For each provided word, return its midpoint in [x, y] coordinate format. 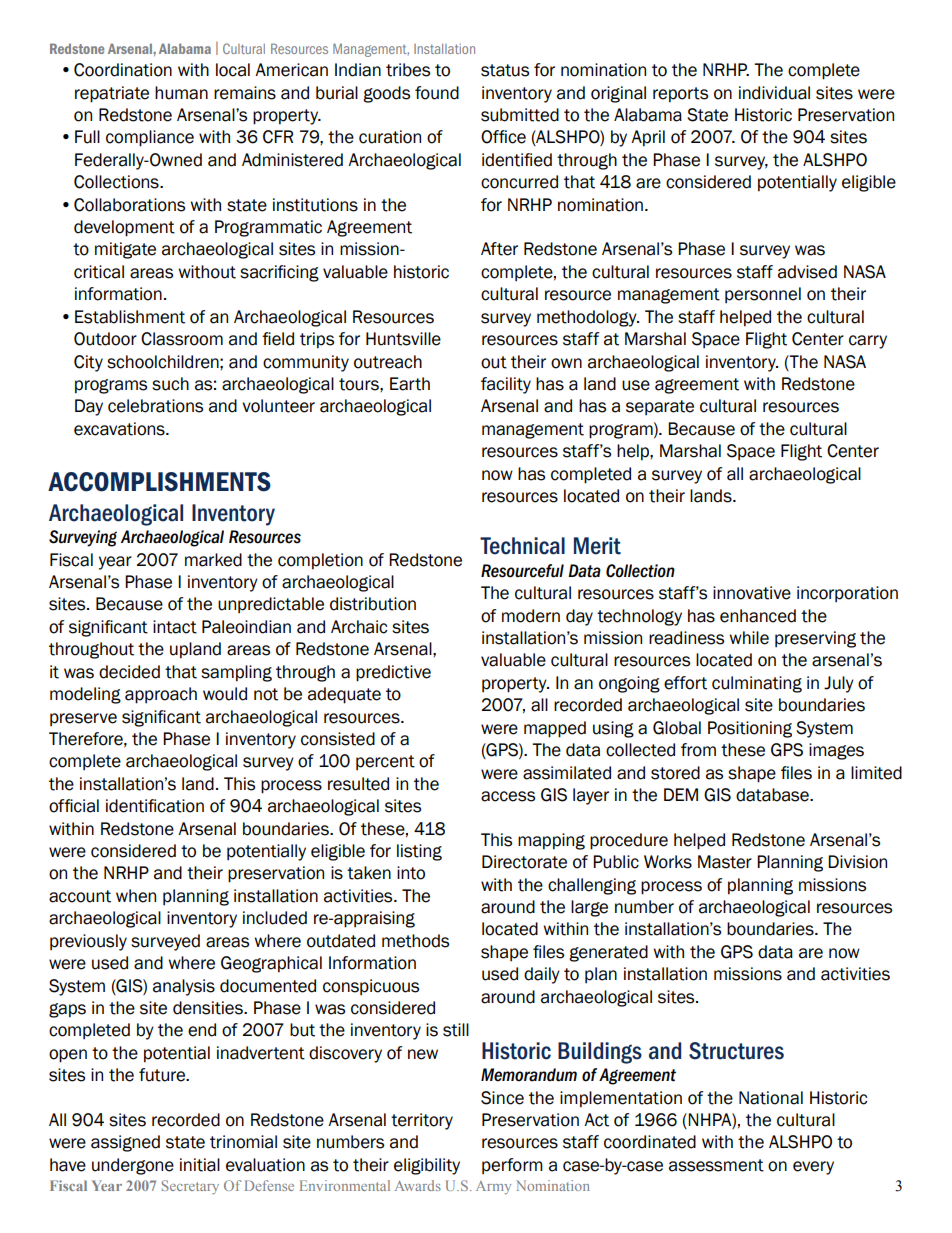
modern [531, 616]
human [181, 93]
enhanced [758, 616]
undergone [133, 1166]
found [437, 93]
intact [175, 627]
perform [512, 1166]
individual [774, 93]
